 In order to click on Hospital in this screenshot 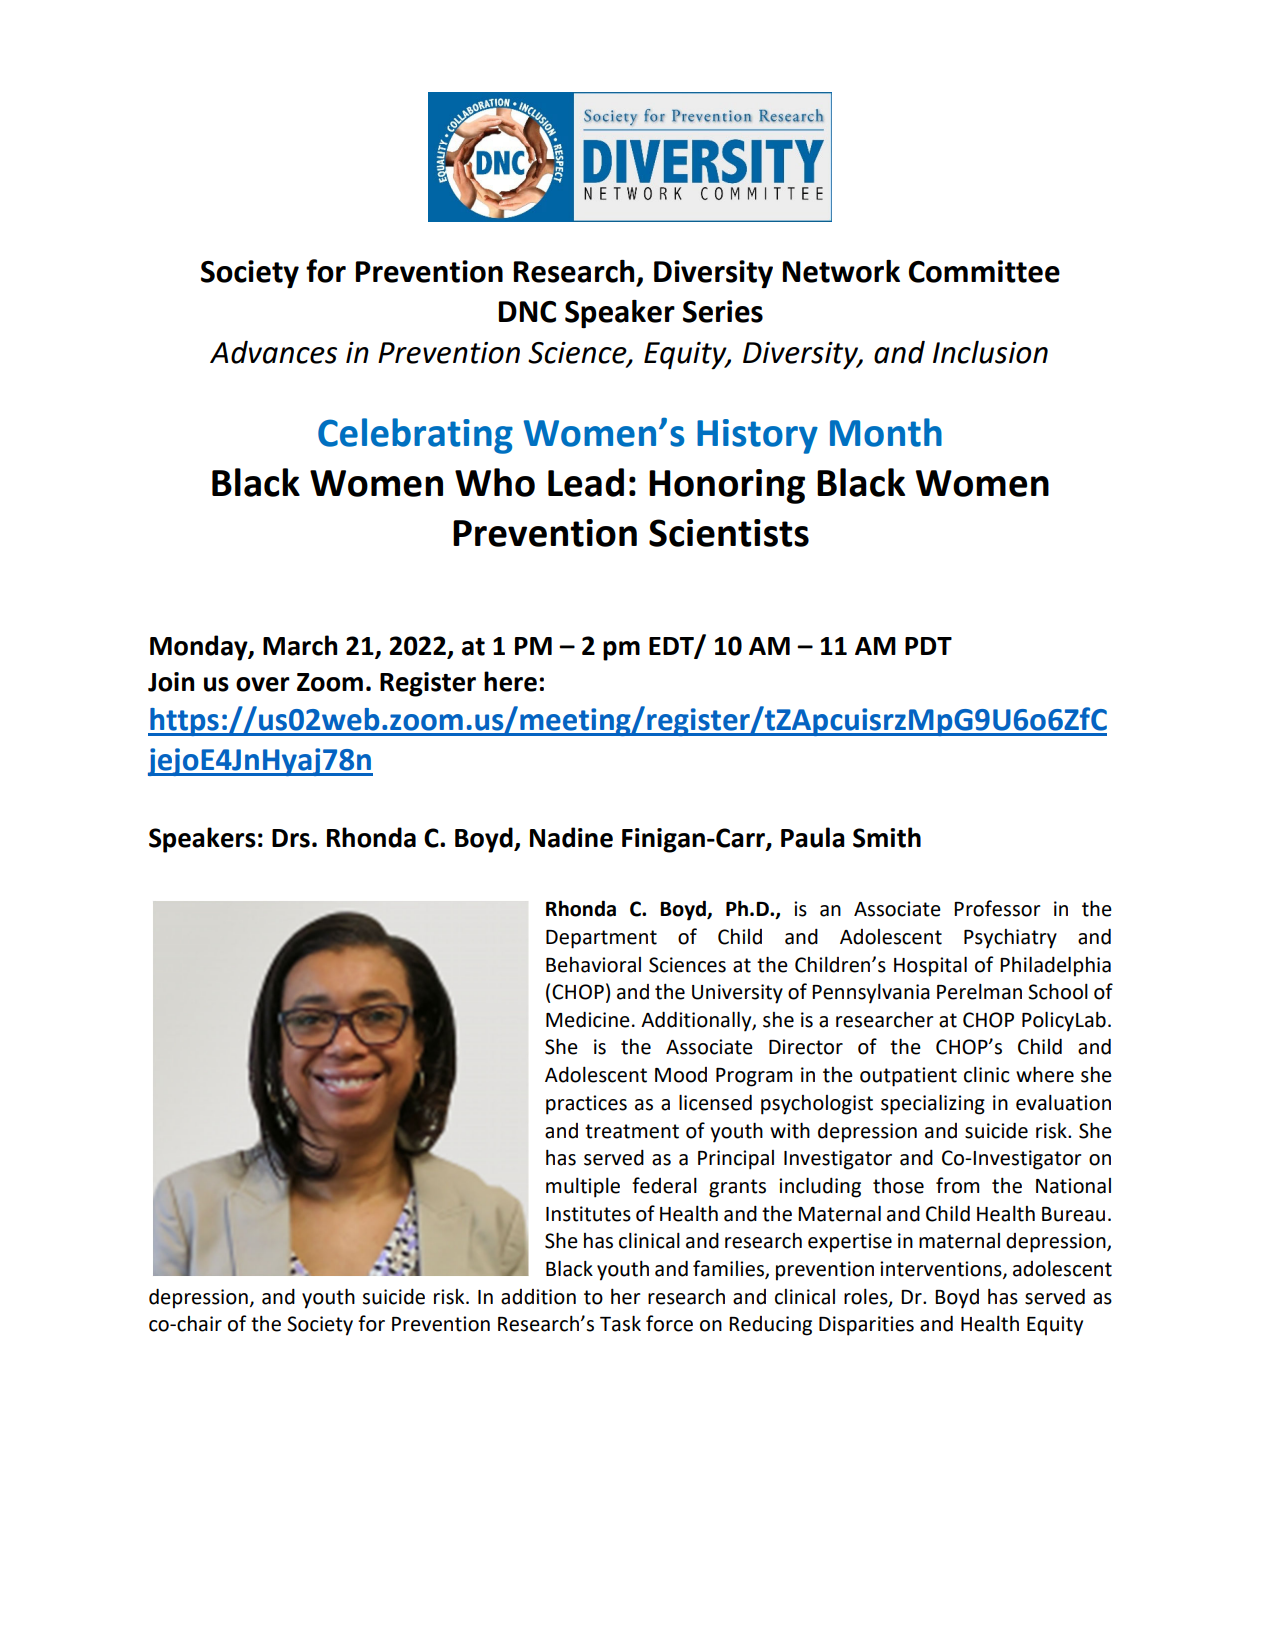, I will do `click(930, 966)`.
